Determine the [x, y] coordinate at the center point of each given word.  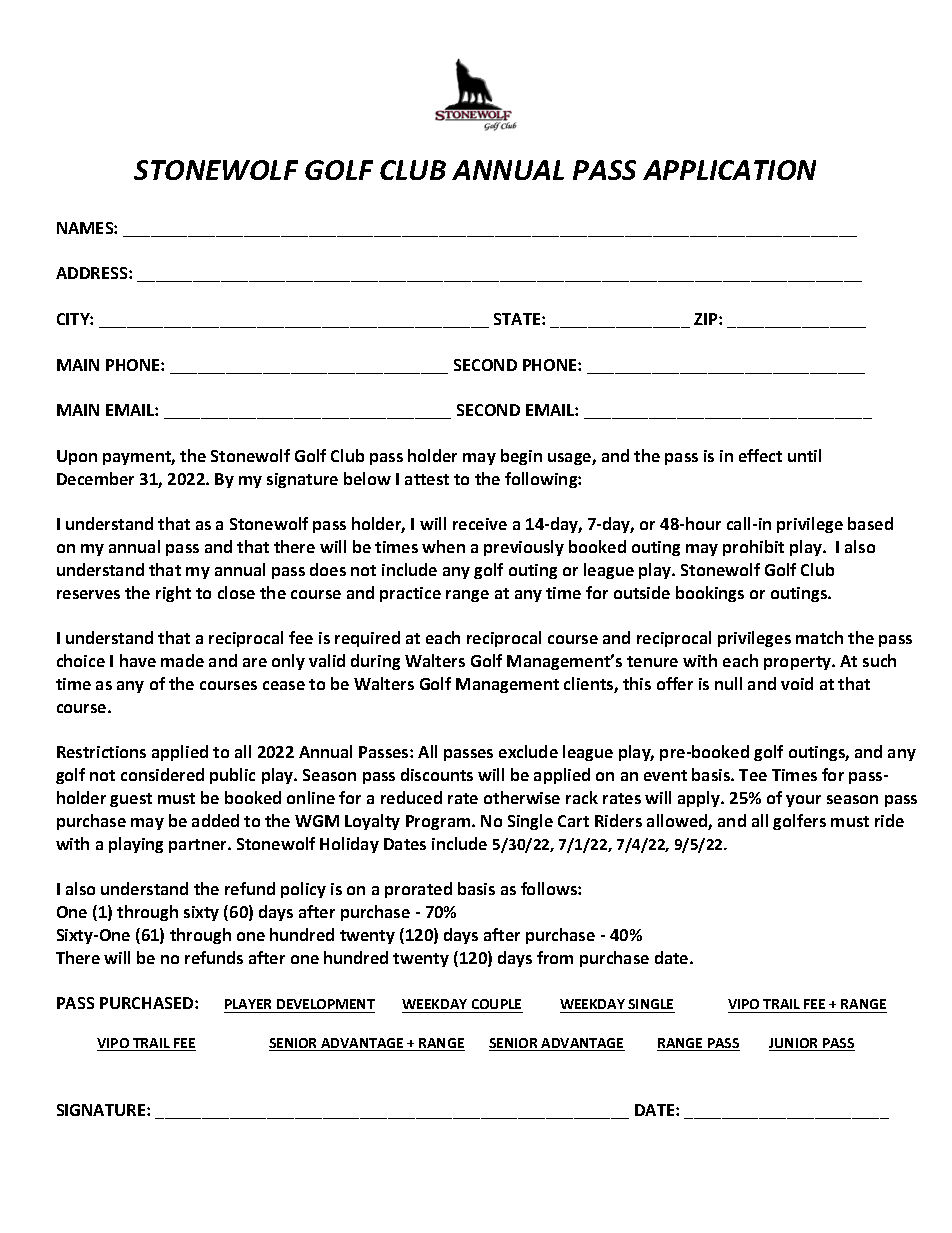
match [819, 637]
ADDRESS [93, 273]
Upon [77, 457]
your [803, 801]
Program [439, 822]
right [173, 594]
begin [521, 457]
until [804, 455]
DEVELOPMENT [325, 1006]
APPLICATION [729, 170]
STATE [518, 319]
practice [410, 594]
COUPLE [496, 1006]
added [215, 820]
